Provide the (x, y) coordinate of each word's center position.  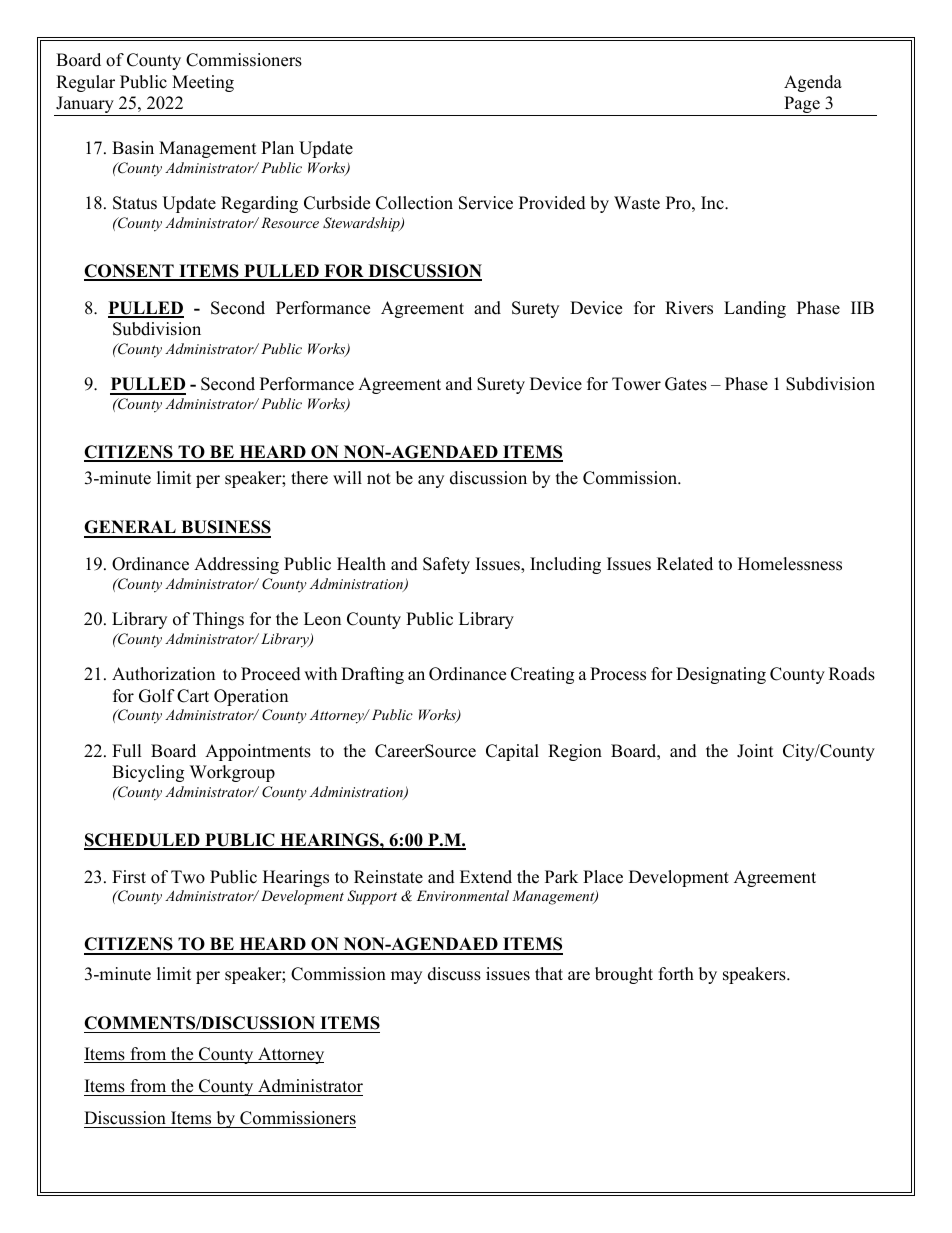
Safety (446, 565)
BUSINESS (225, 528)
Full (127, 751)
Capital (512, 752)
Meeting (203, 83)
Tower (636, 384)
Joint (755, 751)
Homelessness (790, 564)
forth (676, 974)
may (406, 977)
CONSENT (130, 272)
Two (188, 877)
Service (486, 203)
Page (802, 106)
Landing (755, 309)
